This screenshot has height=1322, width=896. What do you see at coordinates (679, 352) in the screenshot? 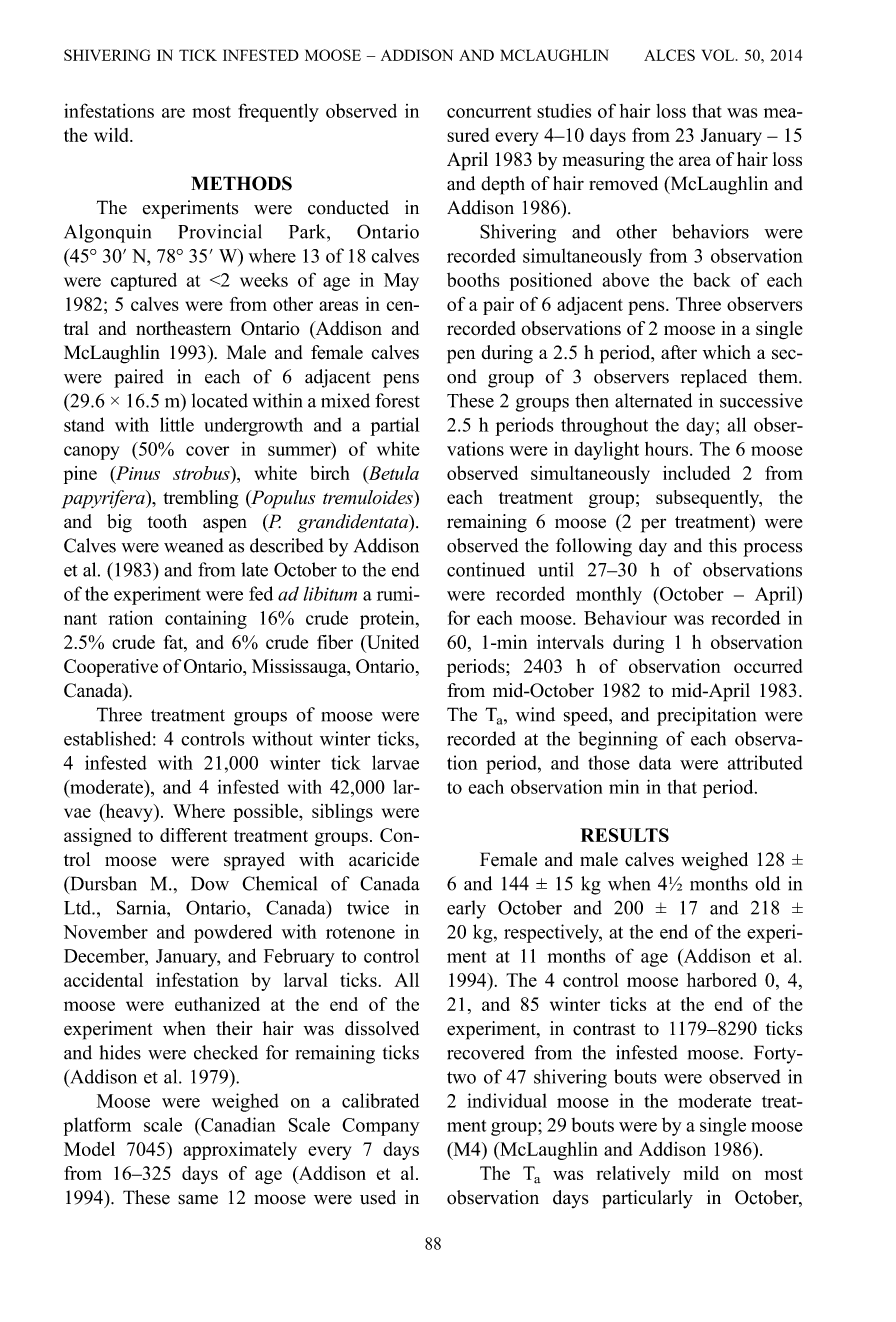
I see `after` at bounding box center [679, 352].
